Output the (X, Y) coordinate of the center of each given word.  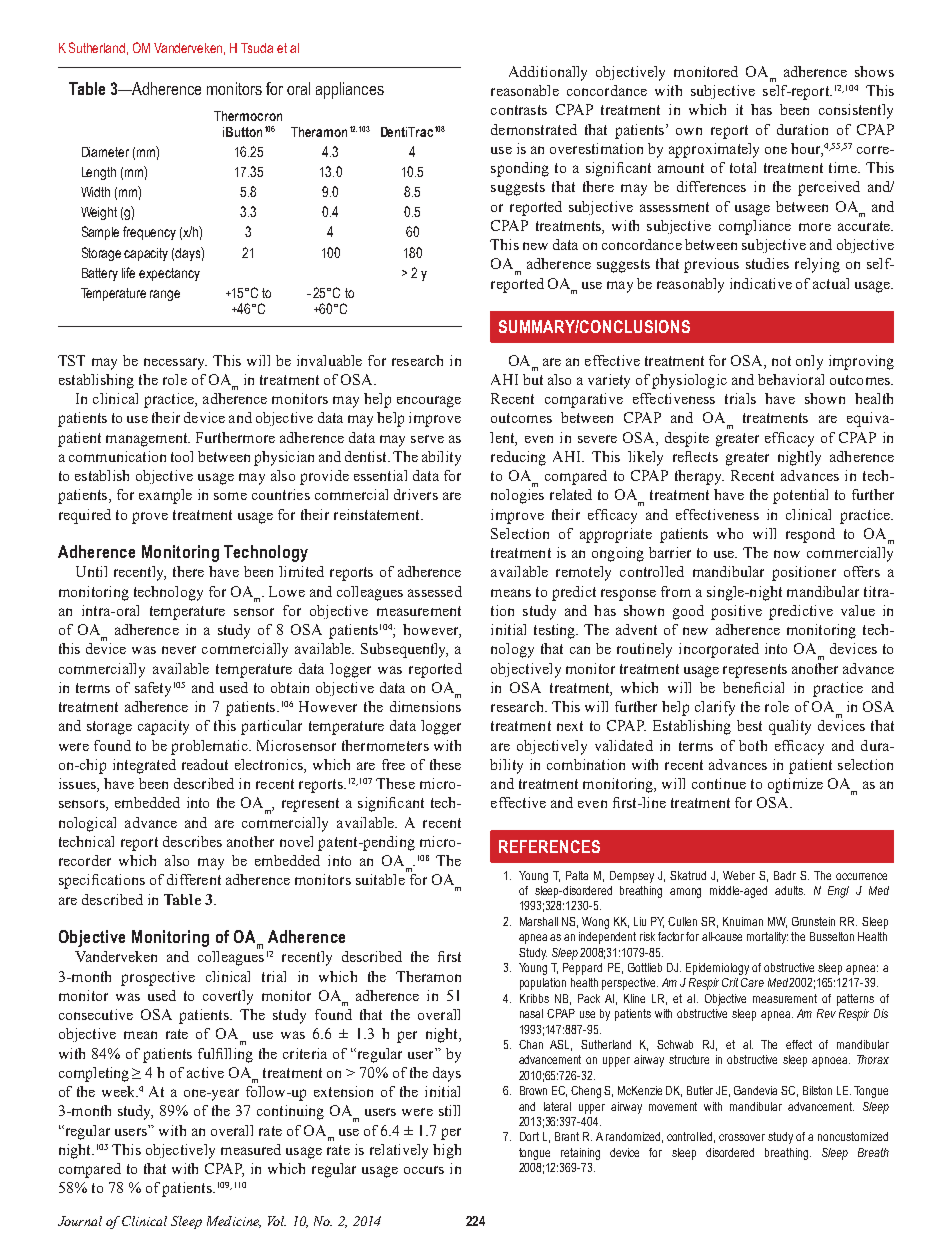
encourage (429, 402)
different (194, 879)
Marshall (539, 921)
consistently (856, 111)
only (809, 362)
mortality (767, 938)
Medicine (234, 1222)
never (179, 650)
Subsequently (404, 650)
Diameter (105, 152)
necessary (175, 364)
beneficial (753, 687)
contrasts (519, 110)
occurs (424, 1170)
